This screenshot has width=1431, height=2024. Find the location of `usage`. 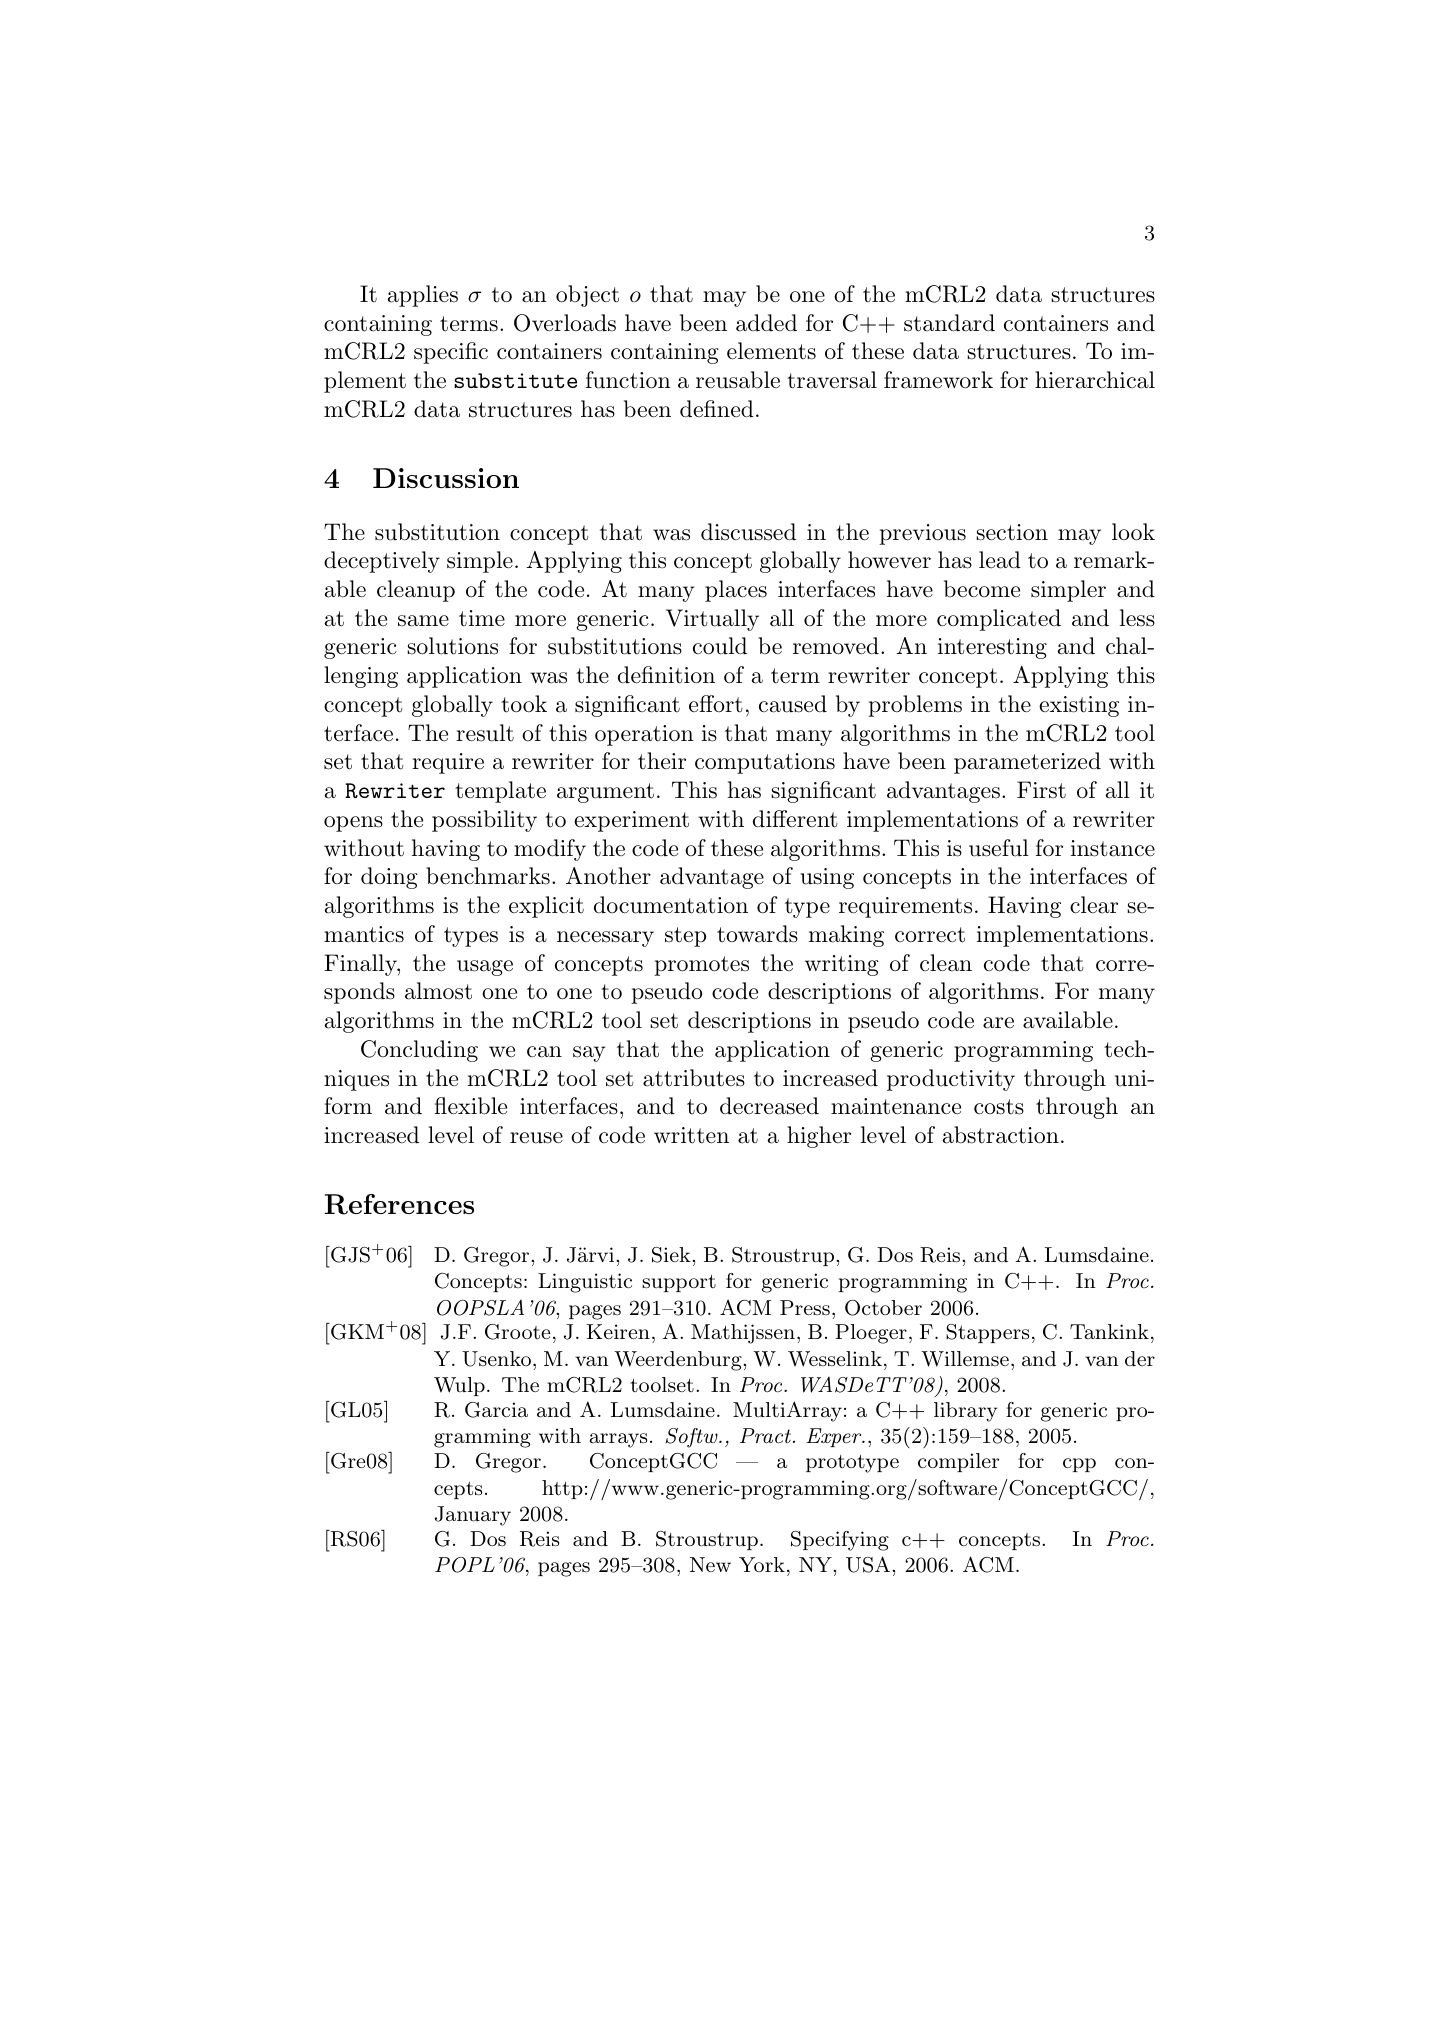

usage is located at coordinates (485, 968).
